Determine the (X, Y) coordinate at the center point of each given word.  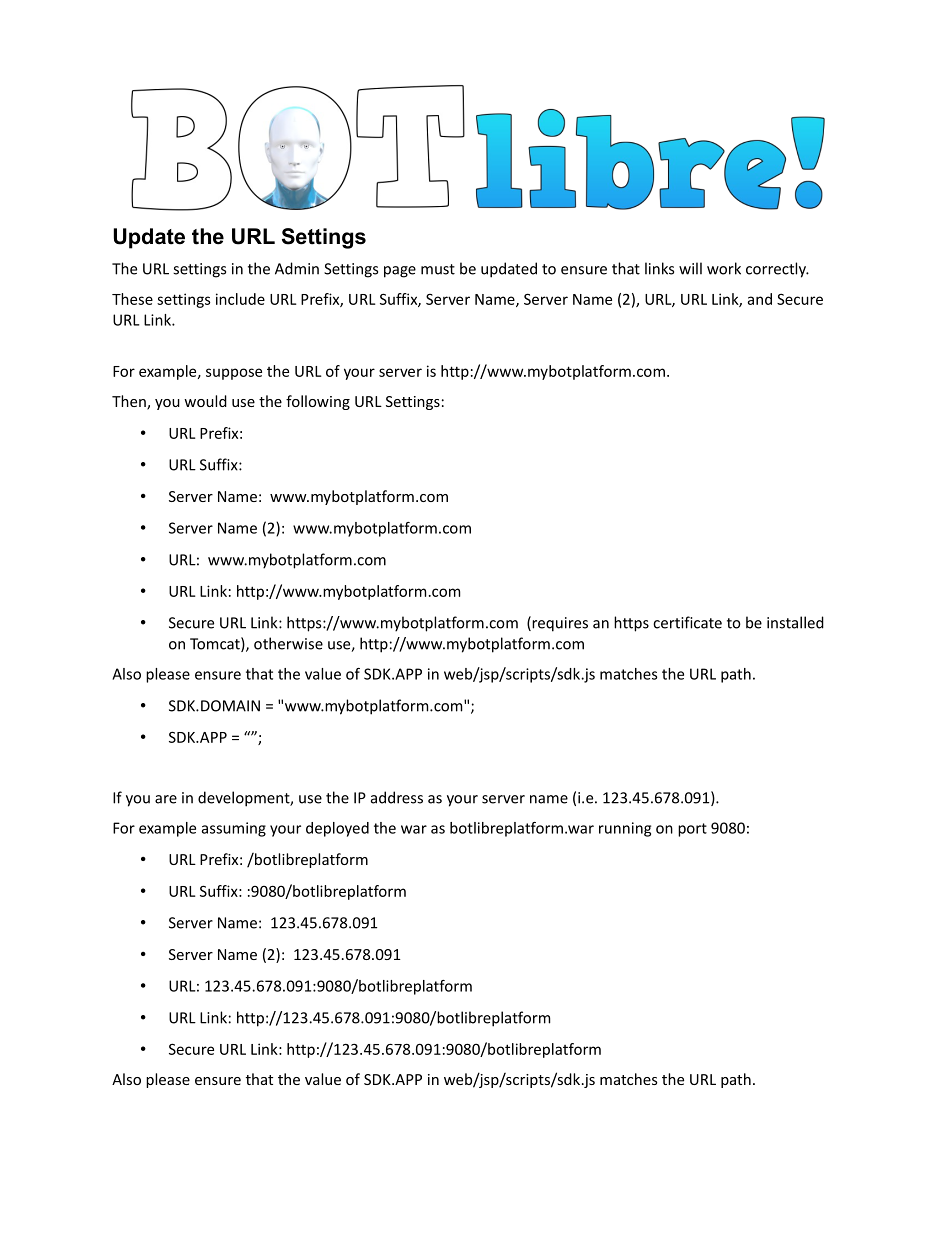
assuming (234, 829)
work (724, 268)
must (438, 269)
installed (795, 622)
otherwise (288, 643)
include (240, 299)
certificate (687, 622)
